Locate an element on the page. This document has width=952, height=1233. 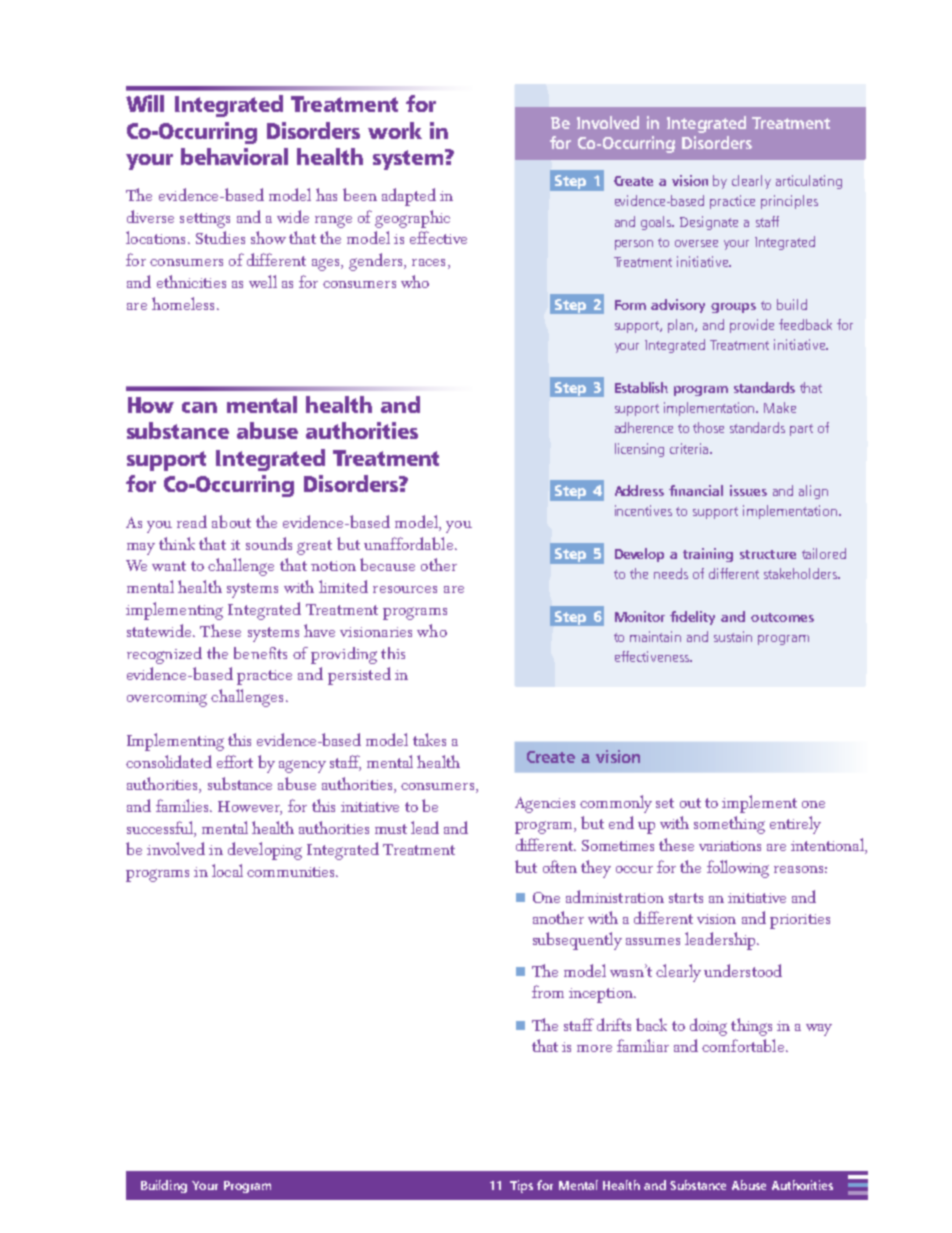
However is located at coordinates (250, 808).
